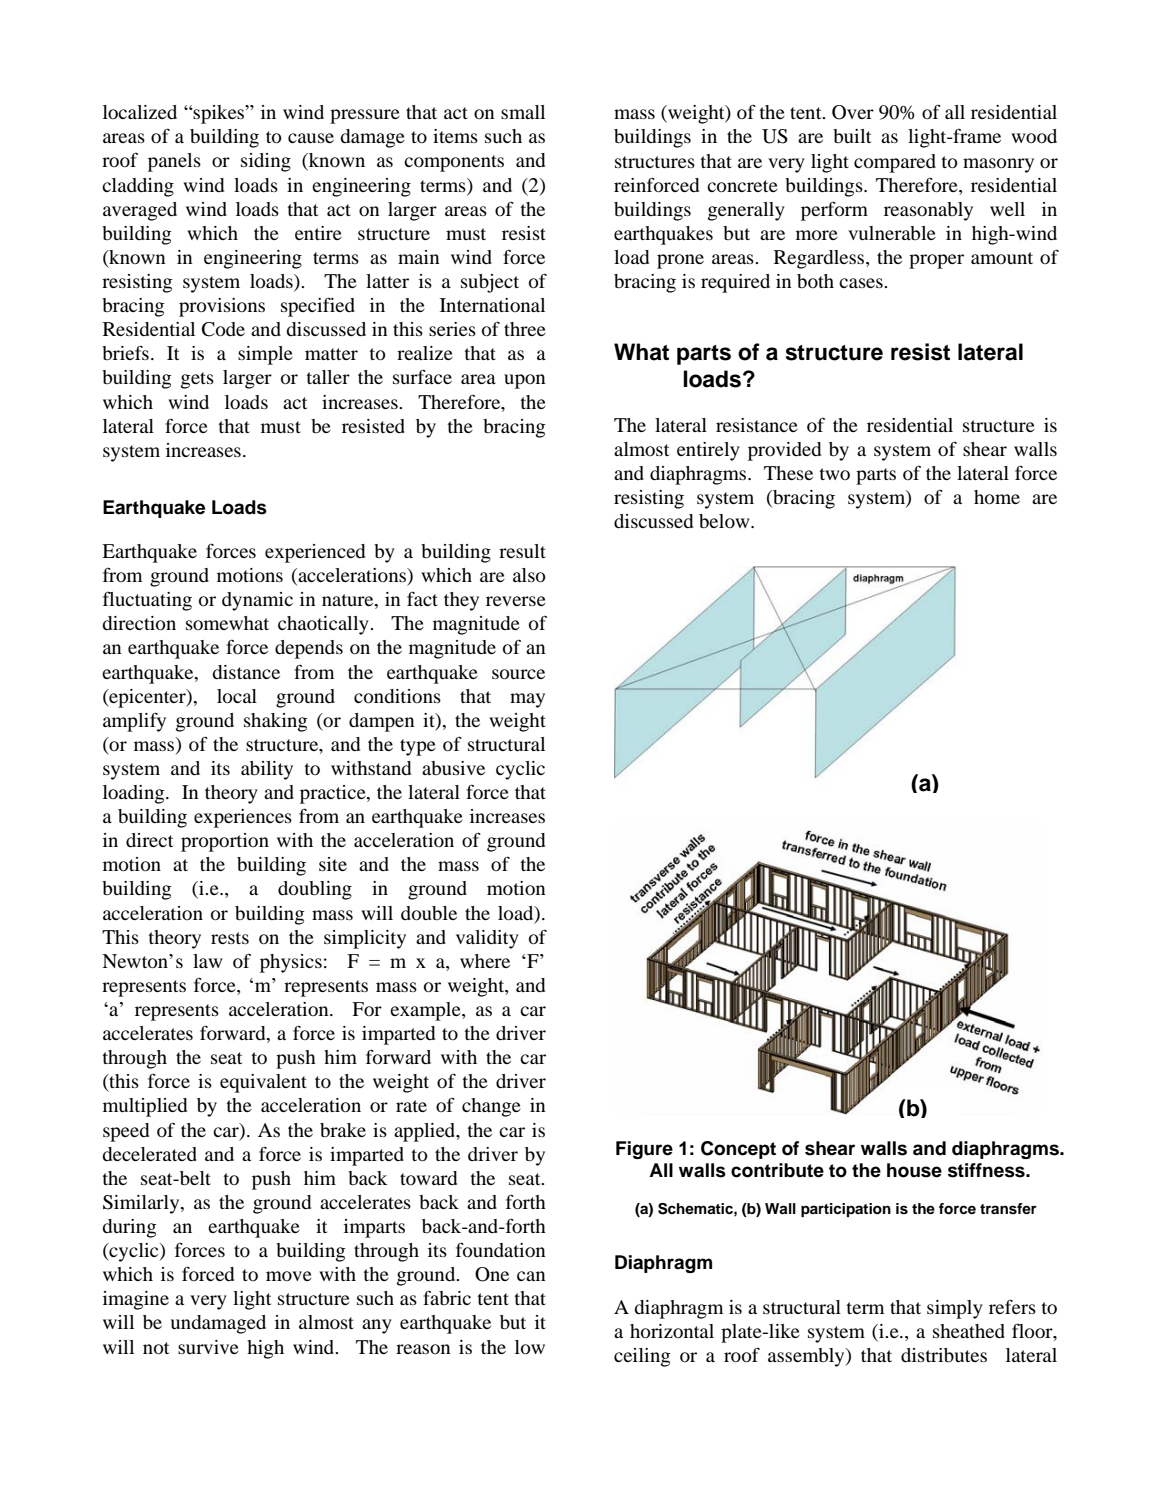 The height and width of the document is (1501, 1160). Describe the element at coordinates (275, 722) in the document. I see `shaking` at that location.
